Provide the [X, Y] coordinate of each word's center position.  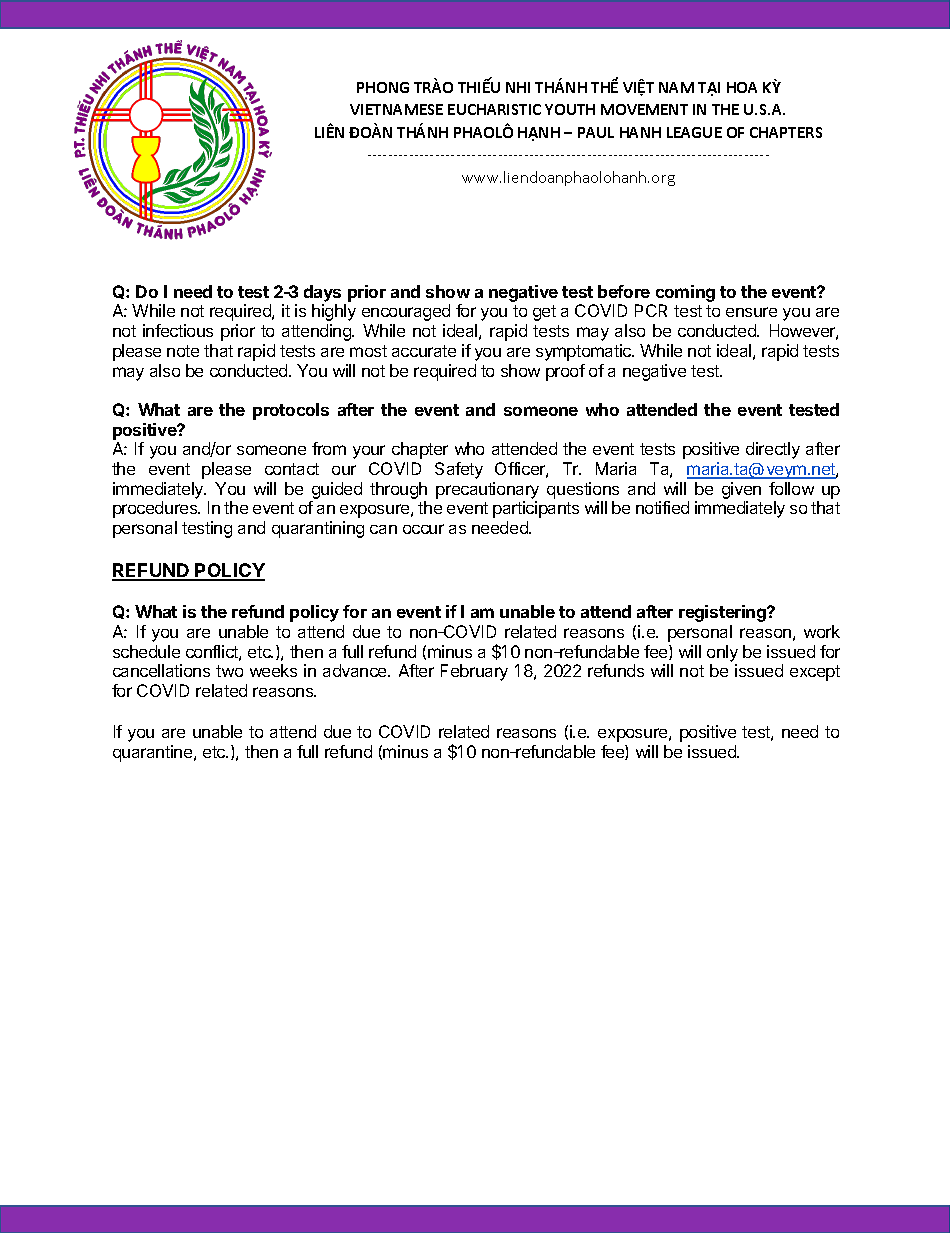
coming [685, 293]
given [741, 492]
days [322, 293]
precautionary [487, 490]
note [183, 351]
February [474, 672]
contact [292, 469]
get [544, 313]
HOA [742, 87]
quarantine [154, 753]
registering [723, 613]
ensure [751, 312]
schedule [146, 651]
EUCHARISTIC [494, 109]
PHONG [383, 87]
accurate [424, 351]
